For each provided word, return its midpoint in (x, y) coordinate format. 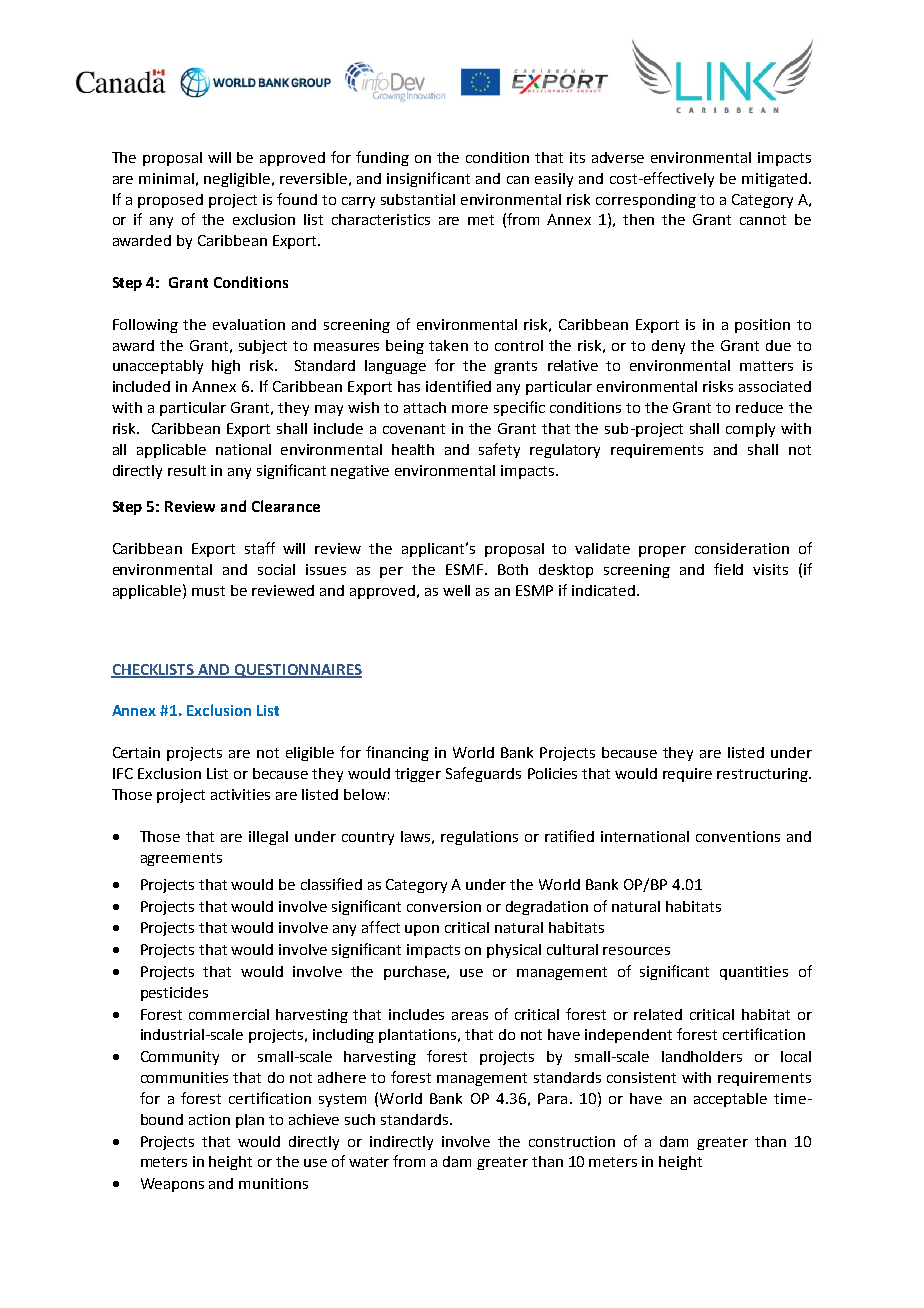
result (187, 470)
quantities (754, 973)
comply (750, 430)
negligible (237, 180)
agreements (181, 859)
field (728, 569)
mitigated (776, 180)
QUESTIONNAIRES (297, 671)
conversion (444, 906)
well (456, 590)
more (470, 409)
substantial (418, 199)
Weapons (172, 1185)
